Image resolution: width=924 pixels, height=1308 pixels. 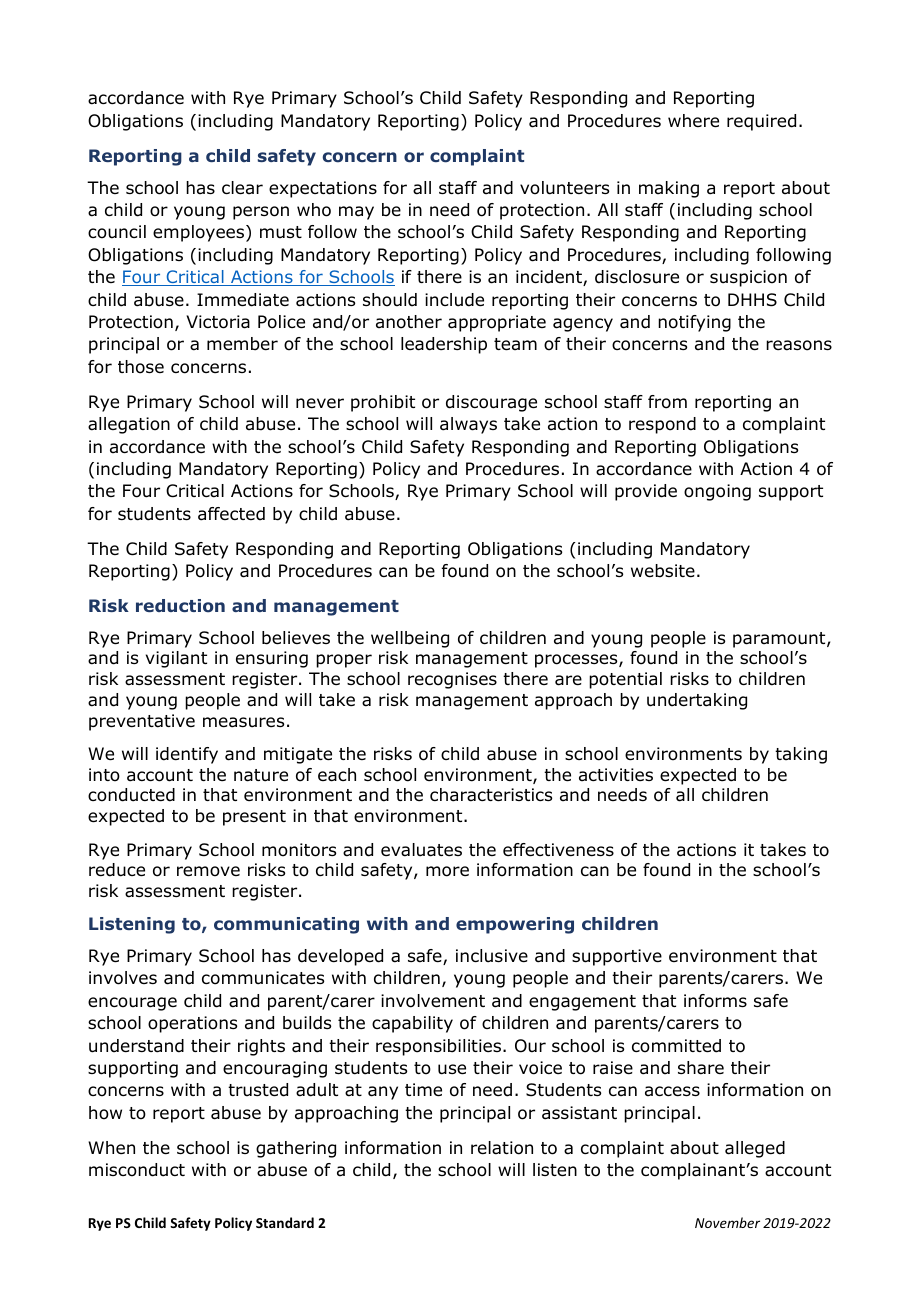 I want to click on always, so click(x=468, y=425).
